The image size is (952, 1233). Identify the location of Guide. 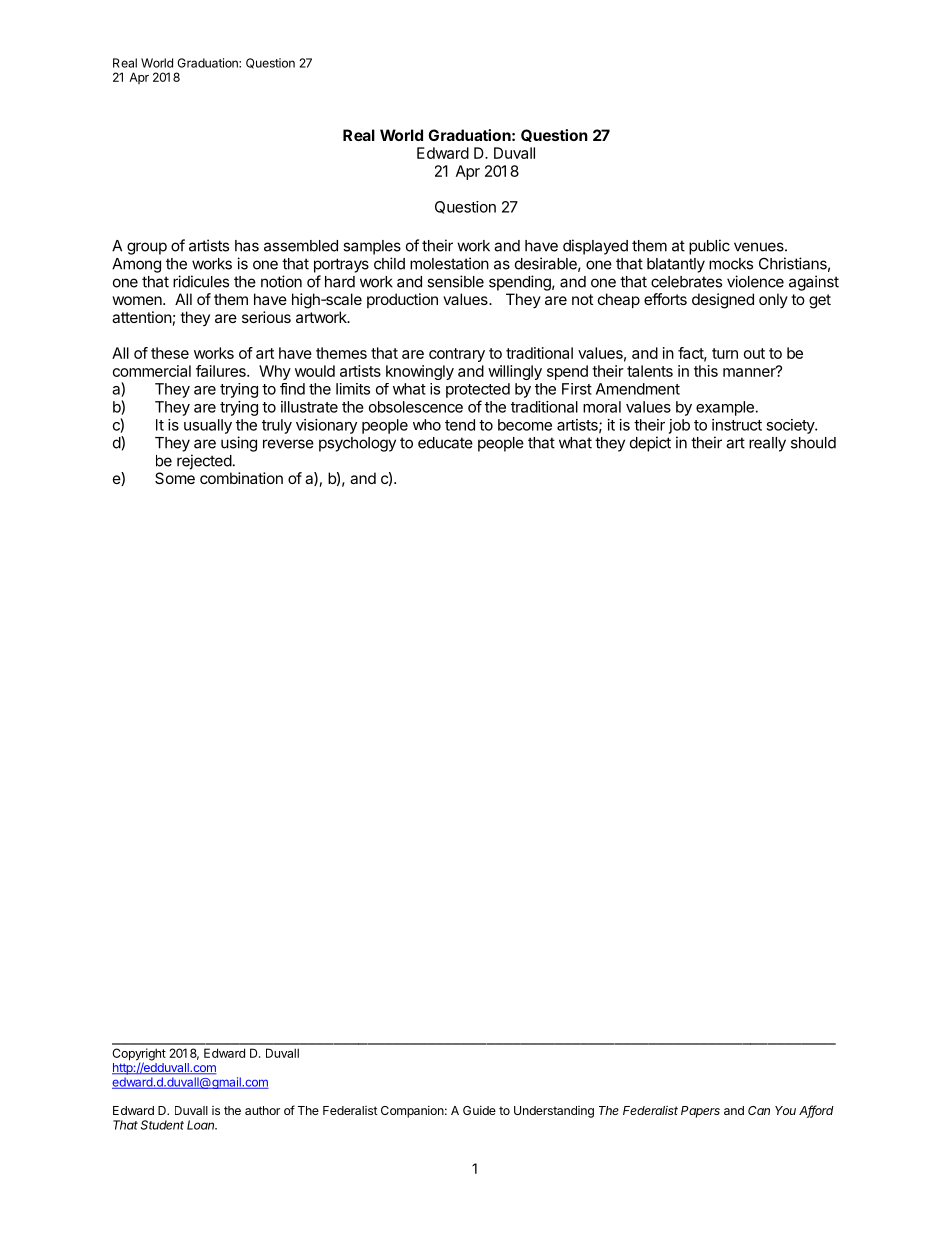
(479, 1110).
